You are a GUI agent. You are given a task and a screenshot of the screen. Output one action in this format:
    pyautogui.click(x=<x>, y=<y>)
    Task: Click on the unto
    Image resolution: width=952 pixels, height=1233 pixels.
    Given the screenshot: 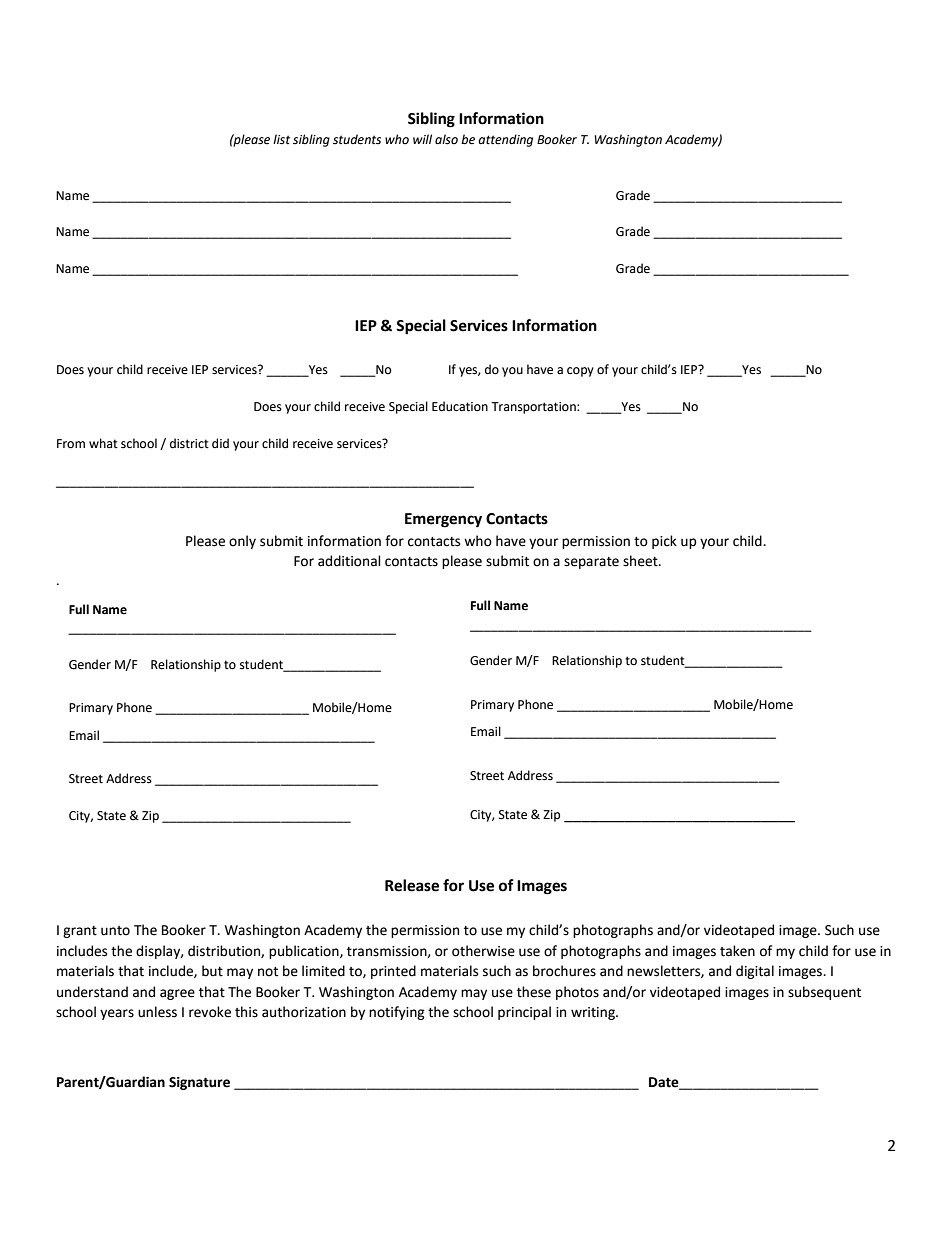 What is the action you would take?
    pyautogui.click(x=115, y=931)
